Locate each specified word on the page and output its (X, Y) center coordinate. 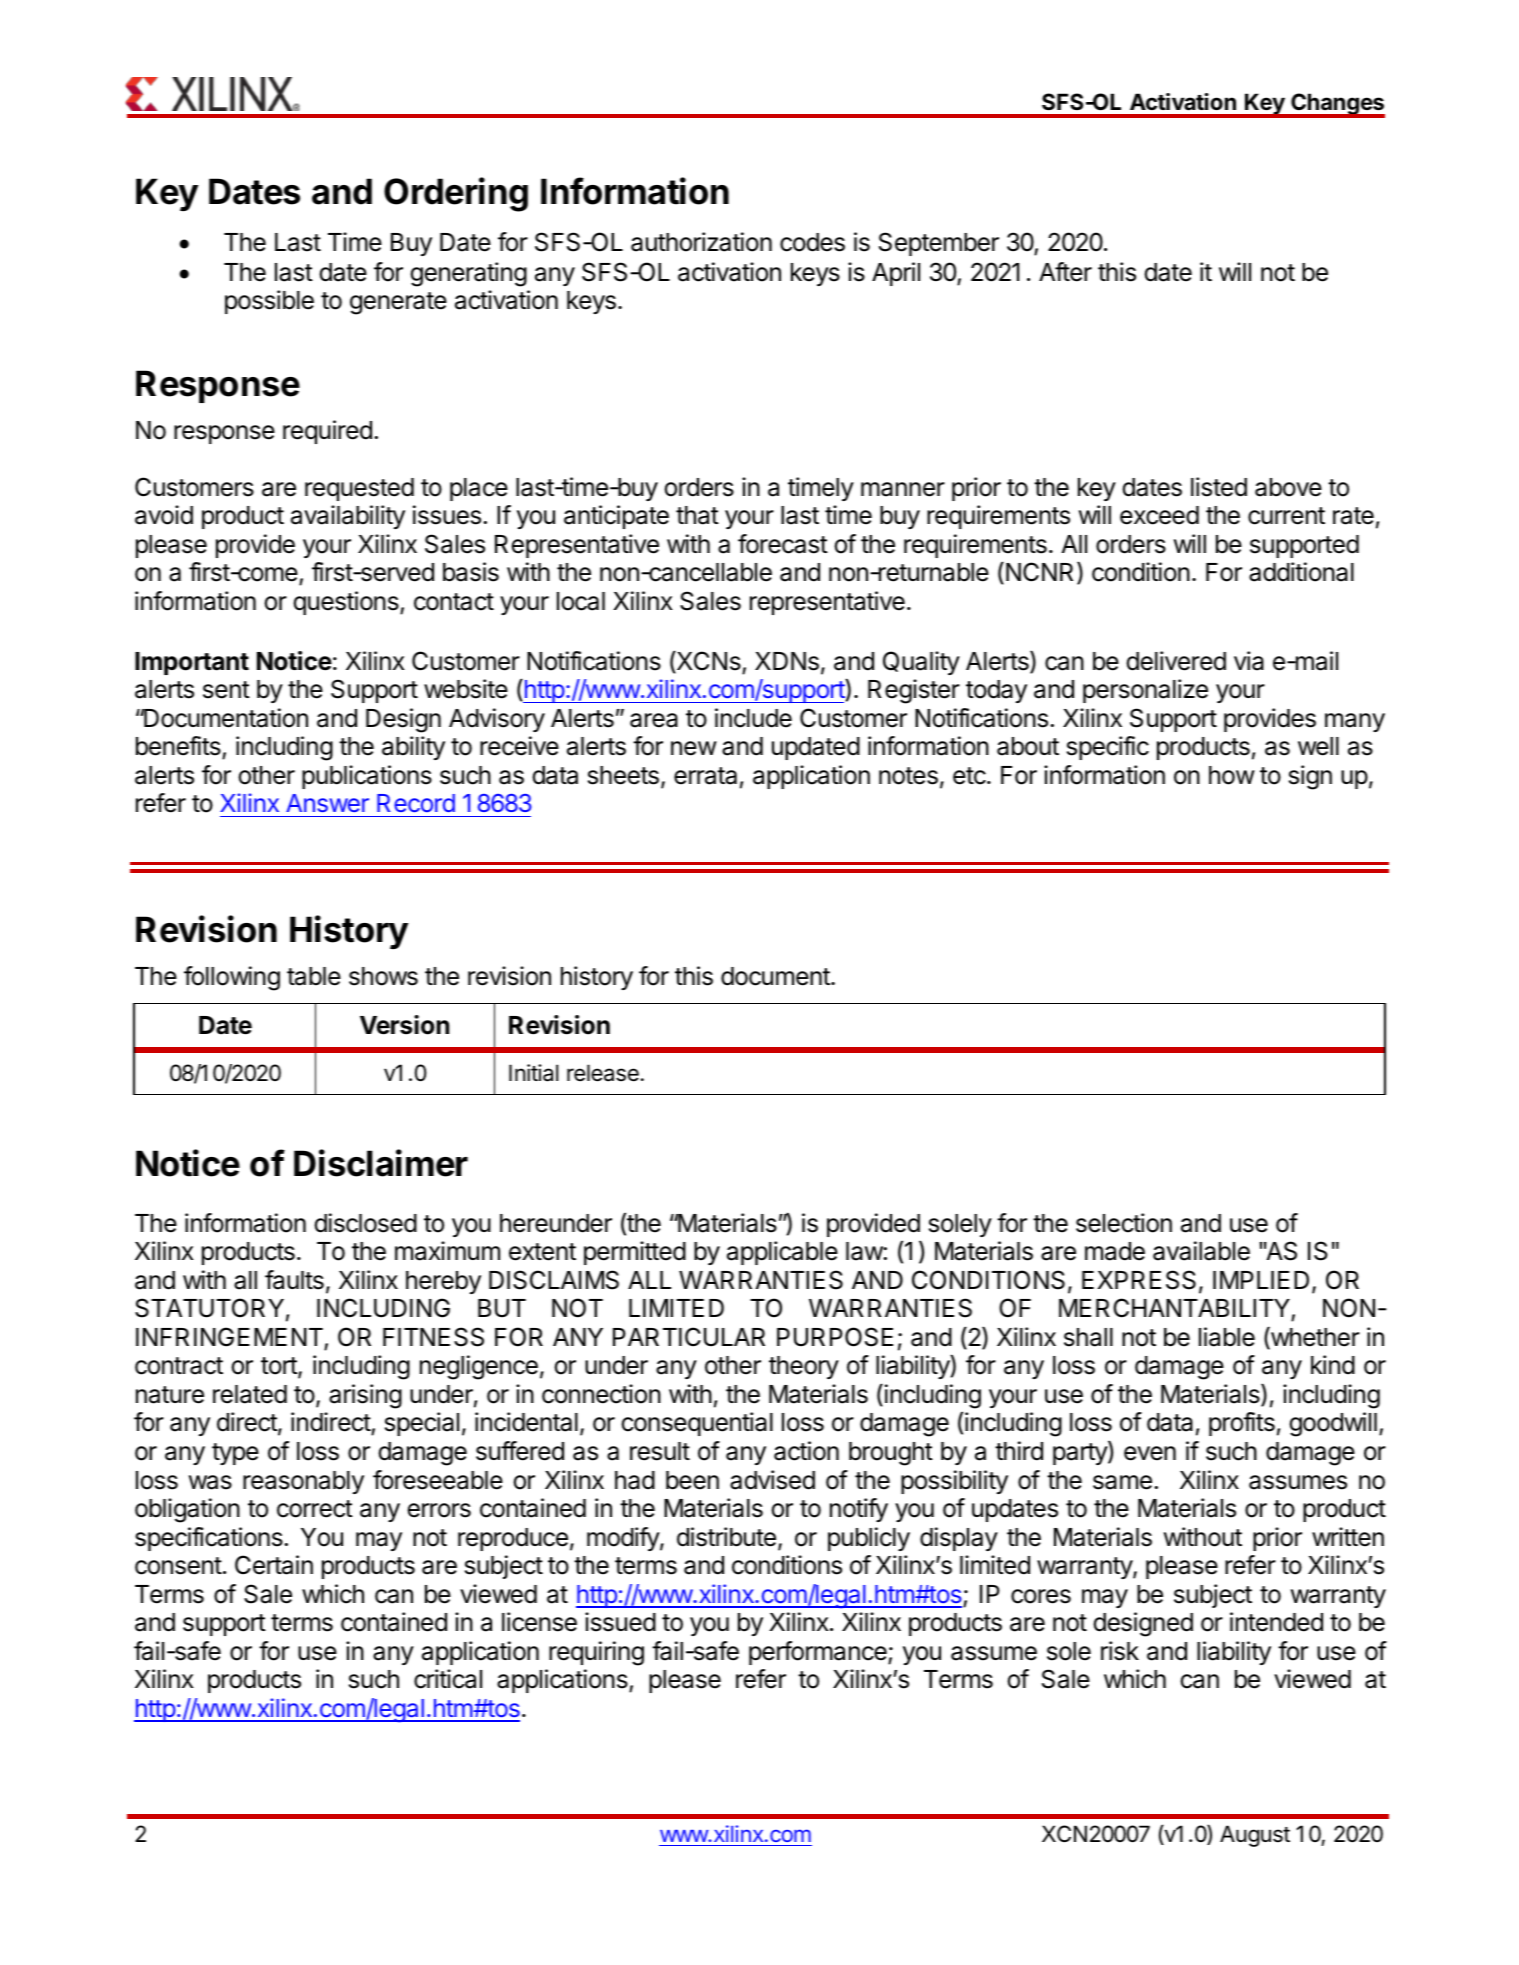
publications (367, 777)
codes (812, 242)
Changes (1337, 105)
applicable (782, 1253)
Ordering (456, 194)
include (753, 718)
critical (448, 1679)
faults (294, 1280)
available (1201, 1251)
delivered (1176, 661)
